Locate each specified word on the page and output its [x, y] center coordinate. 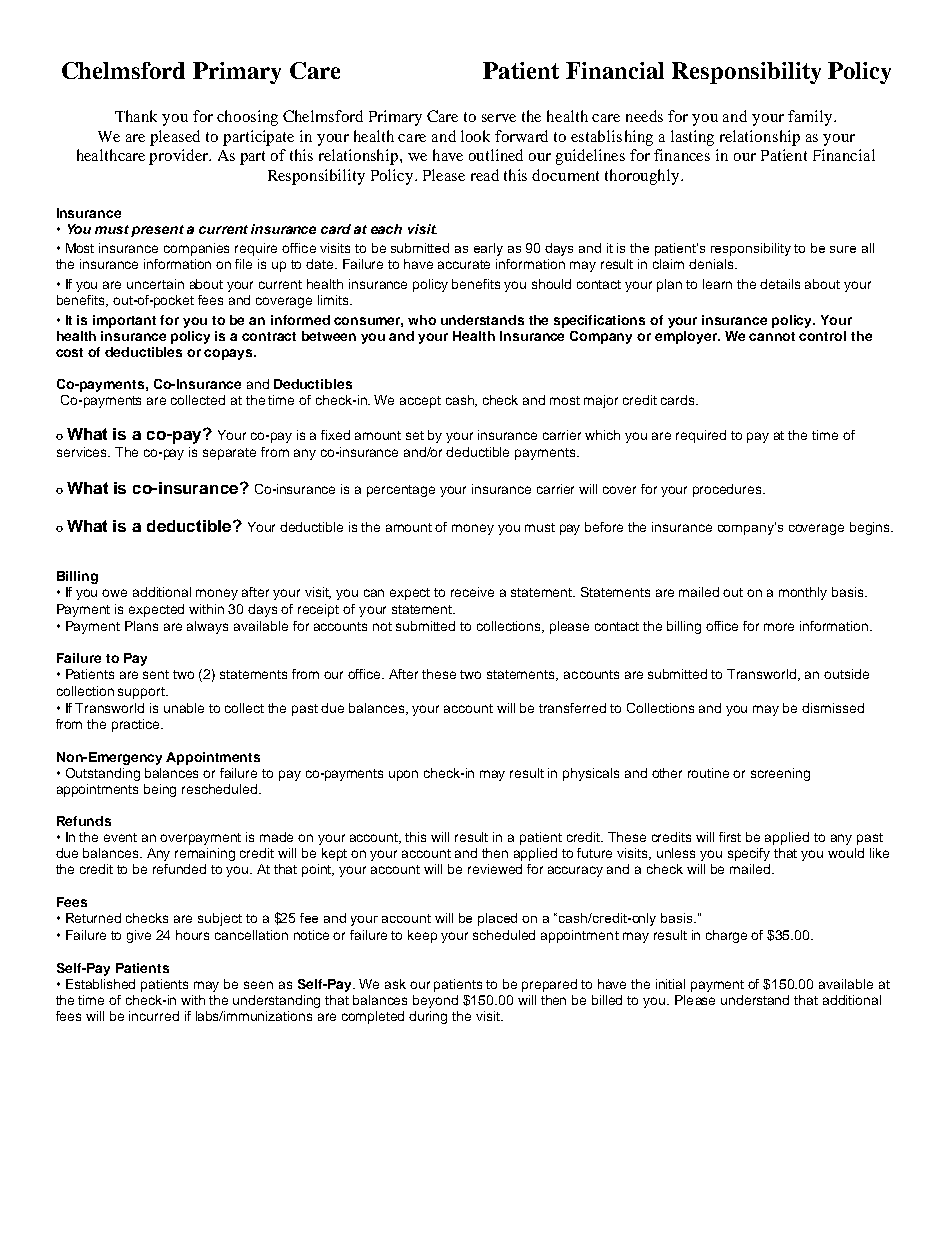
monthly [803, 593]
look [475, 136]
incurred [154, 1016]
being [160, 790]
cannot [772, 336]
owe [114, 593]
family [811, 118]
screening [780, 774]
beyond [435, 1001]
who [422, 320]
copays [229, 354]
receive [472, 592]
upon [403, 775]
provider [180, 157]
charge [726, 936]
